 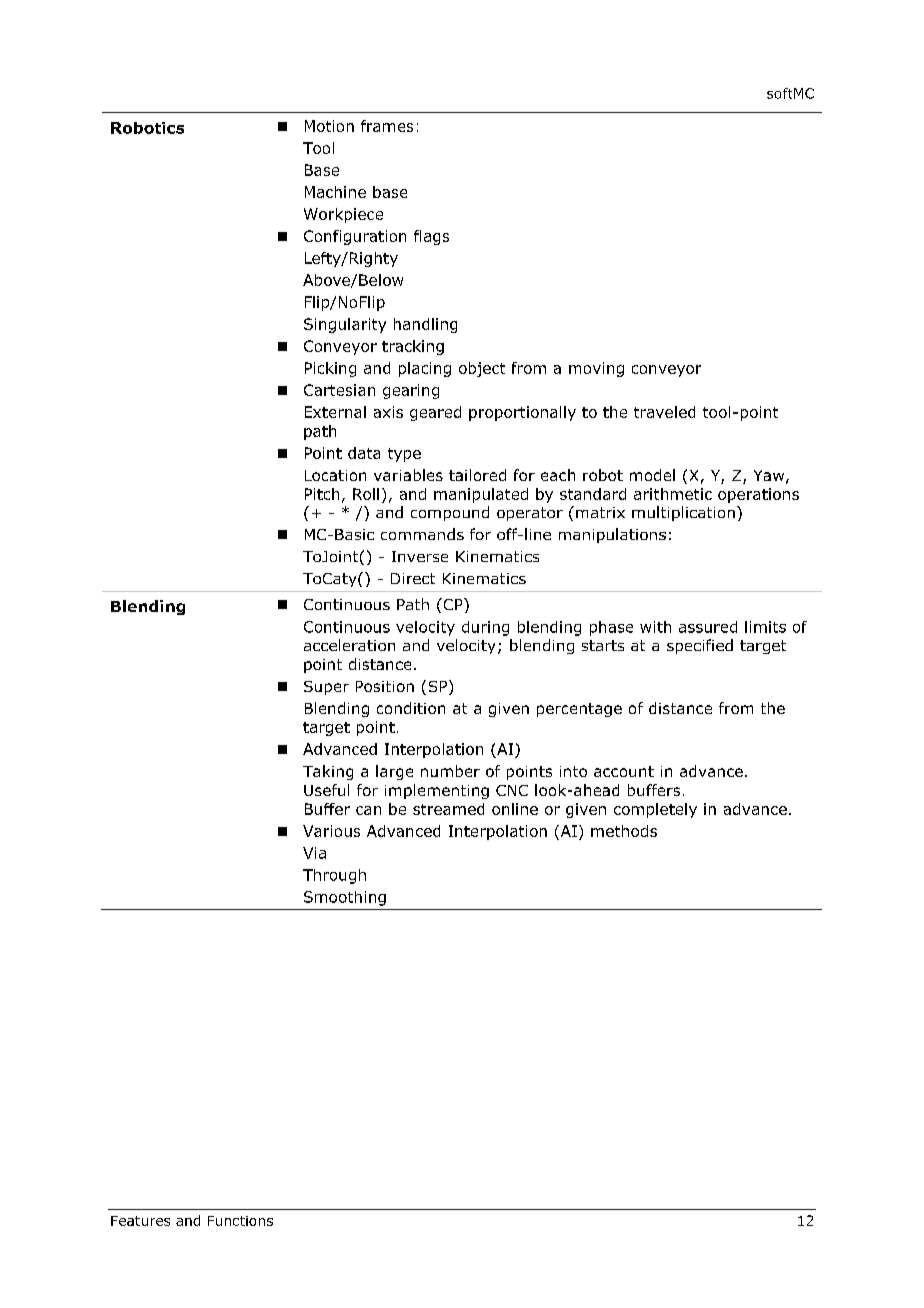 What do you see at coordinates (411, 708) in the page?
I see `condition` at bounding box center [411, 708].
